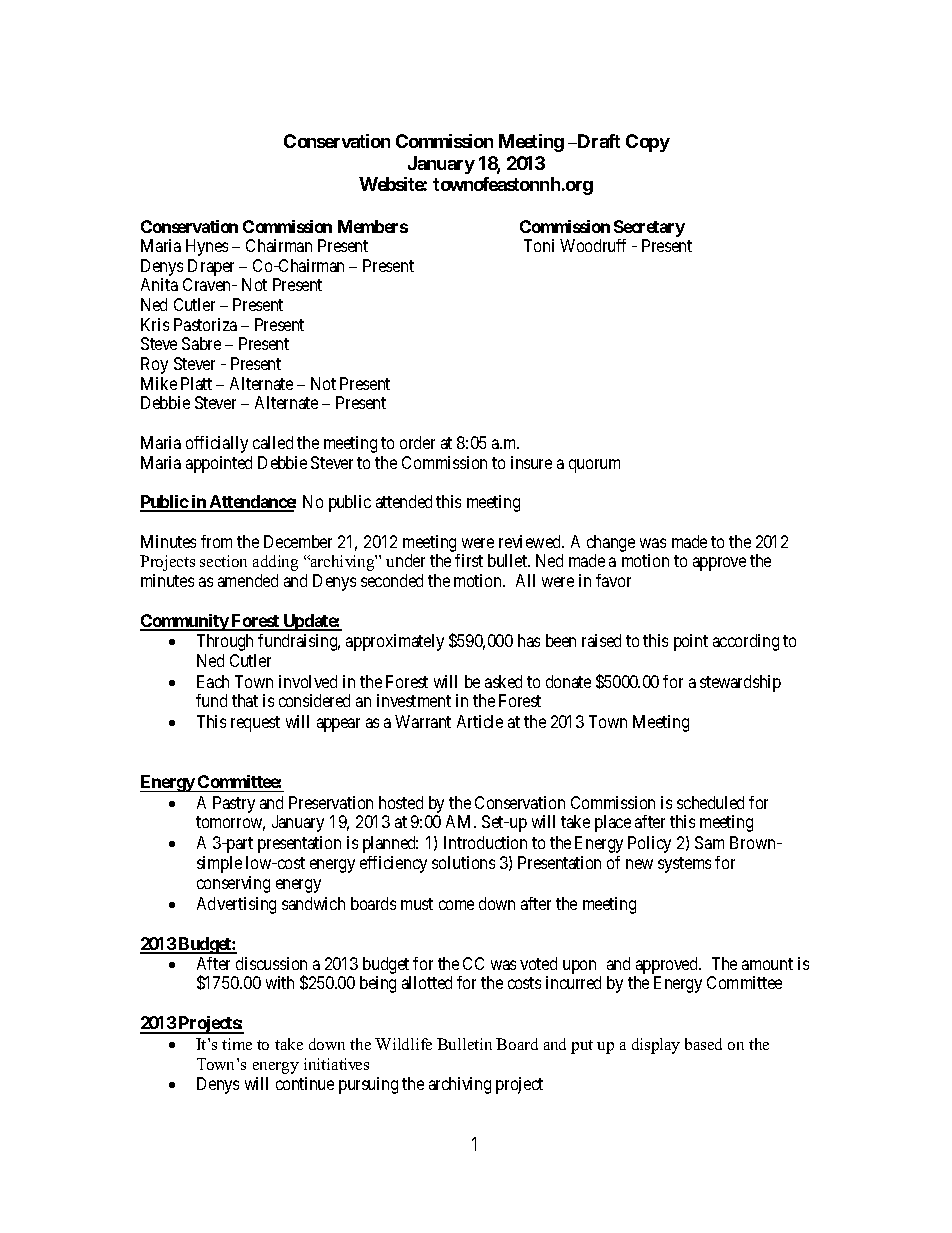 The height and width of the screenshot is (1233, 952). What do you see at coordinates (746, 642) in the screenshot?
I see `according` at bounding box center [746, 642].
